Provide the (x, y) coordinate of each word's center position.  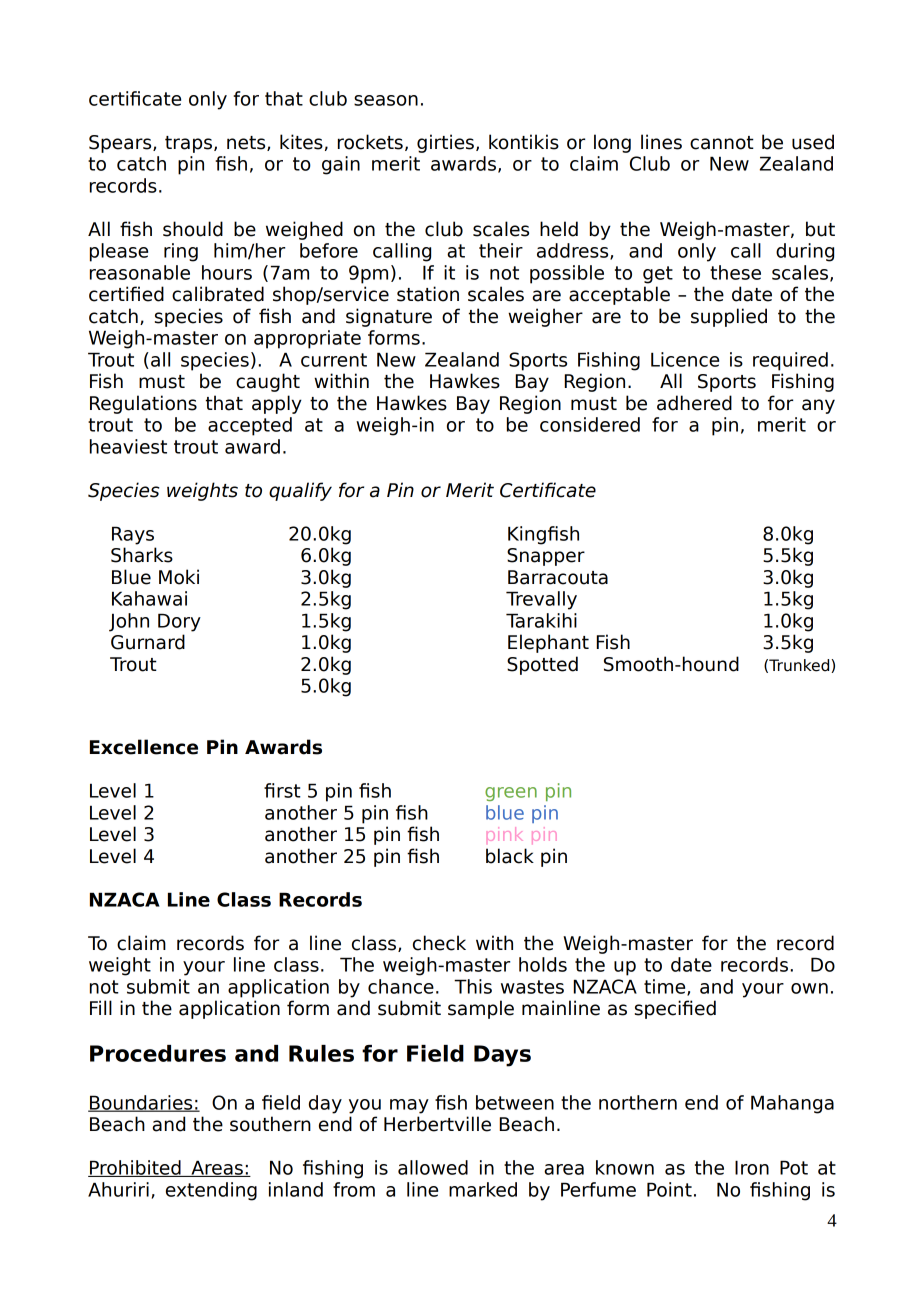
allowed (433, 1167)
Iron (752, 1167)
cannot (722, 143)
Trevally (541, 600)
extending (211, 1191)
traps (188, 144)
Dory (179, 622)
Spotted (542, 665)
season (386, 100)
